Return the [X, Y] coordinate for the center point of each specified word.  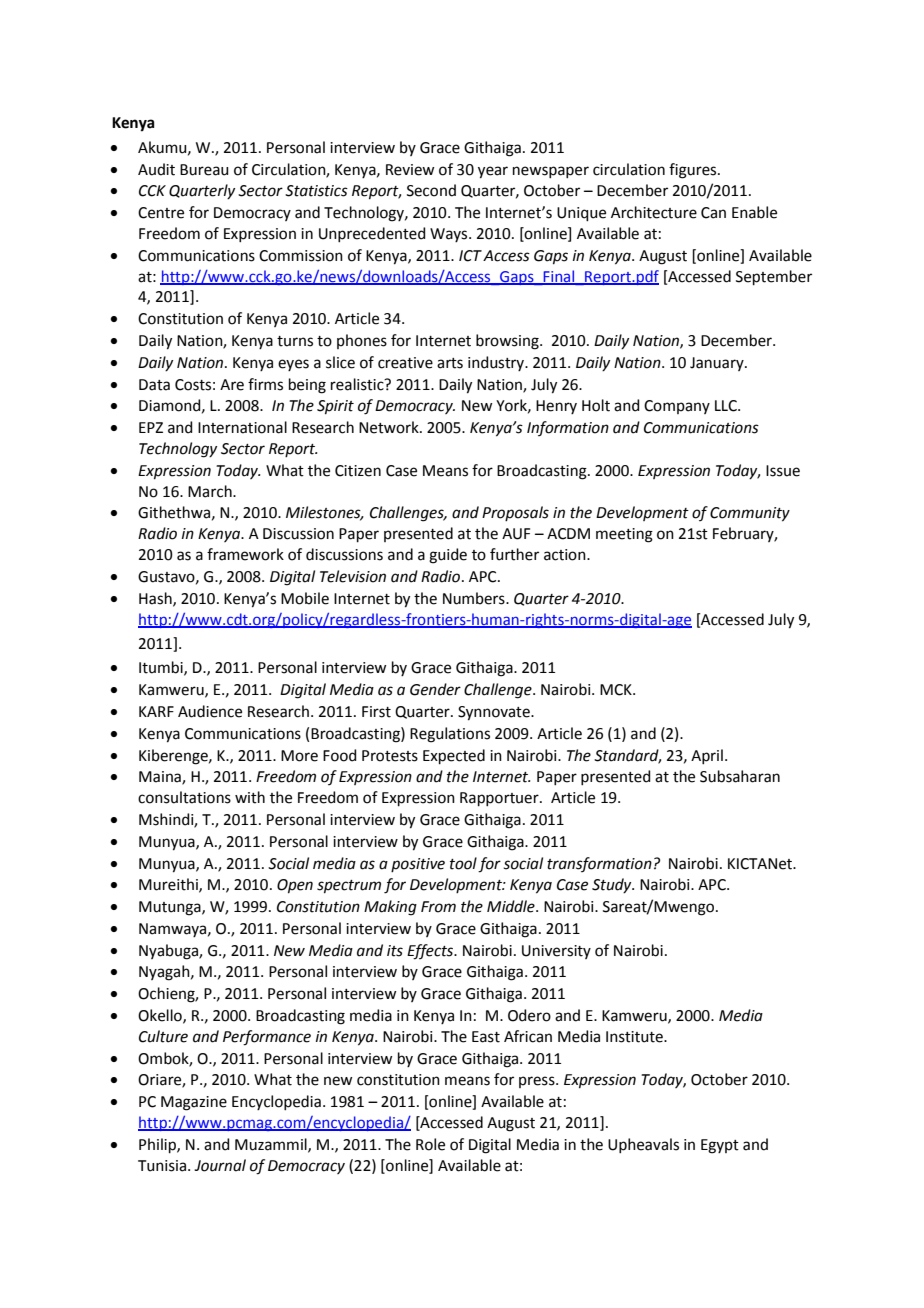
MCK [617, 690]
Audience [210, 711]
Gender [435, 689]
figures [694, 171]
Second [431, 190]
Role [430, 1144]
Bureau [204, 170]
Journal [220, 1165]
